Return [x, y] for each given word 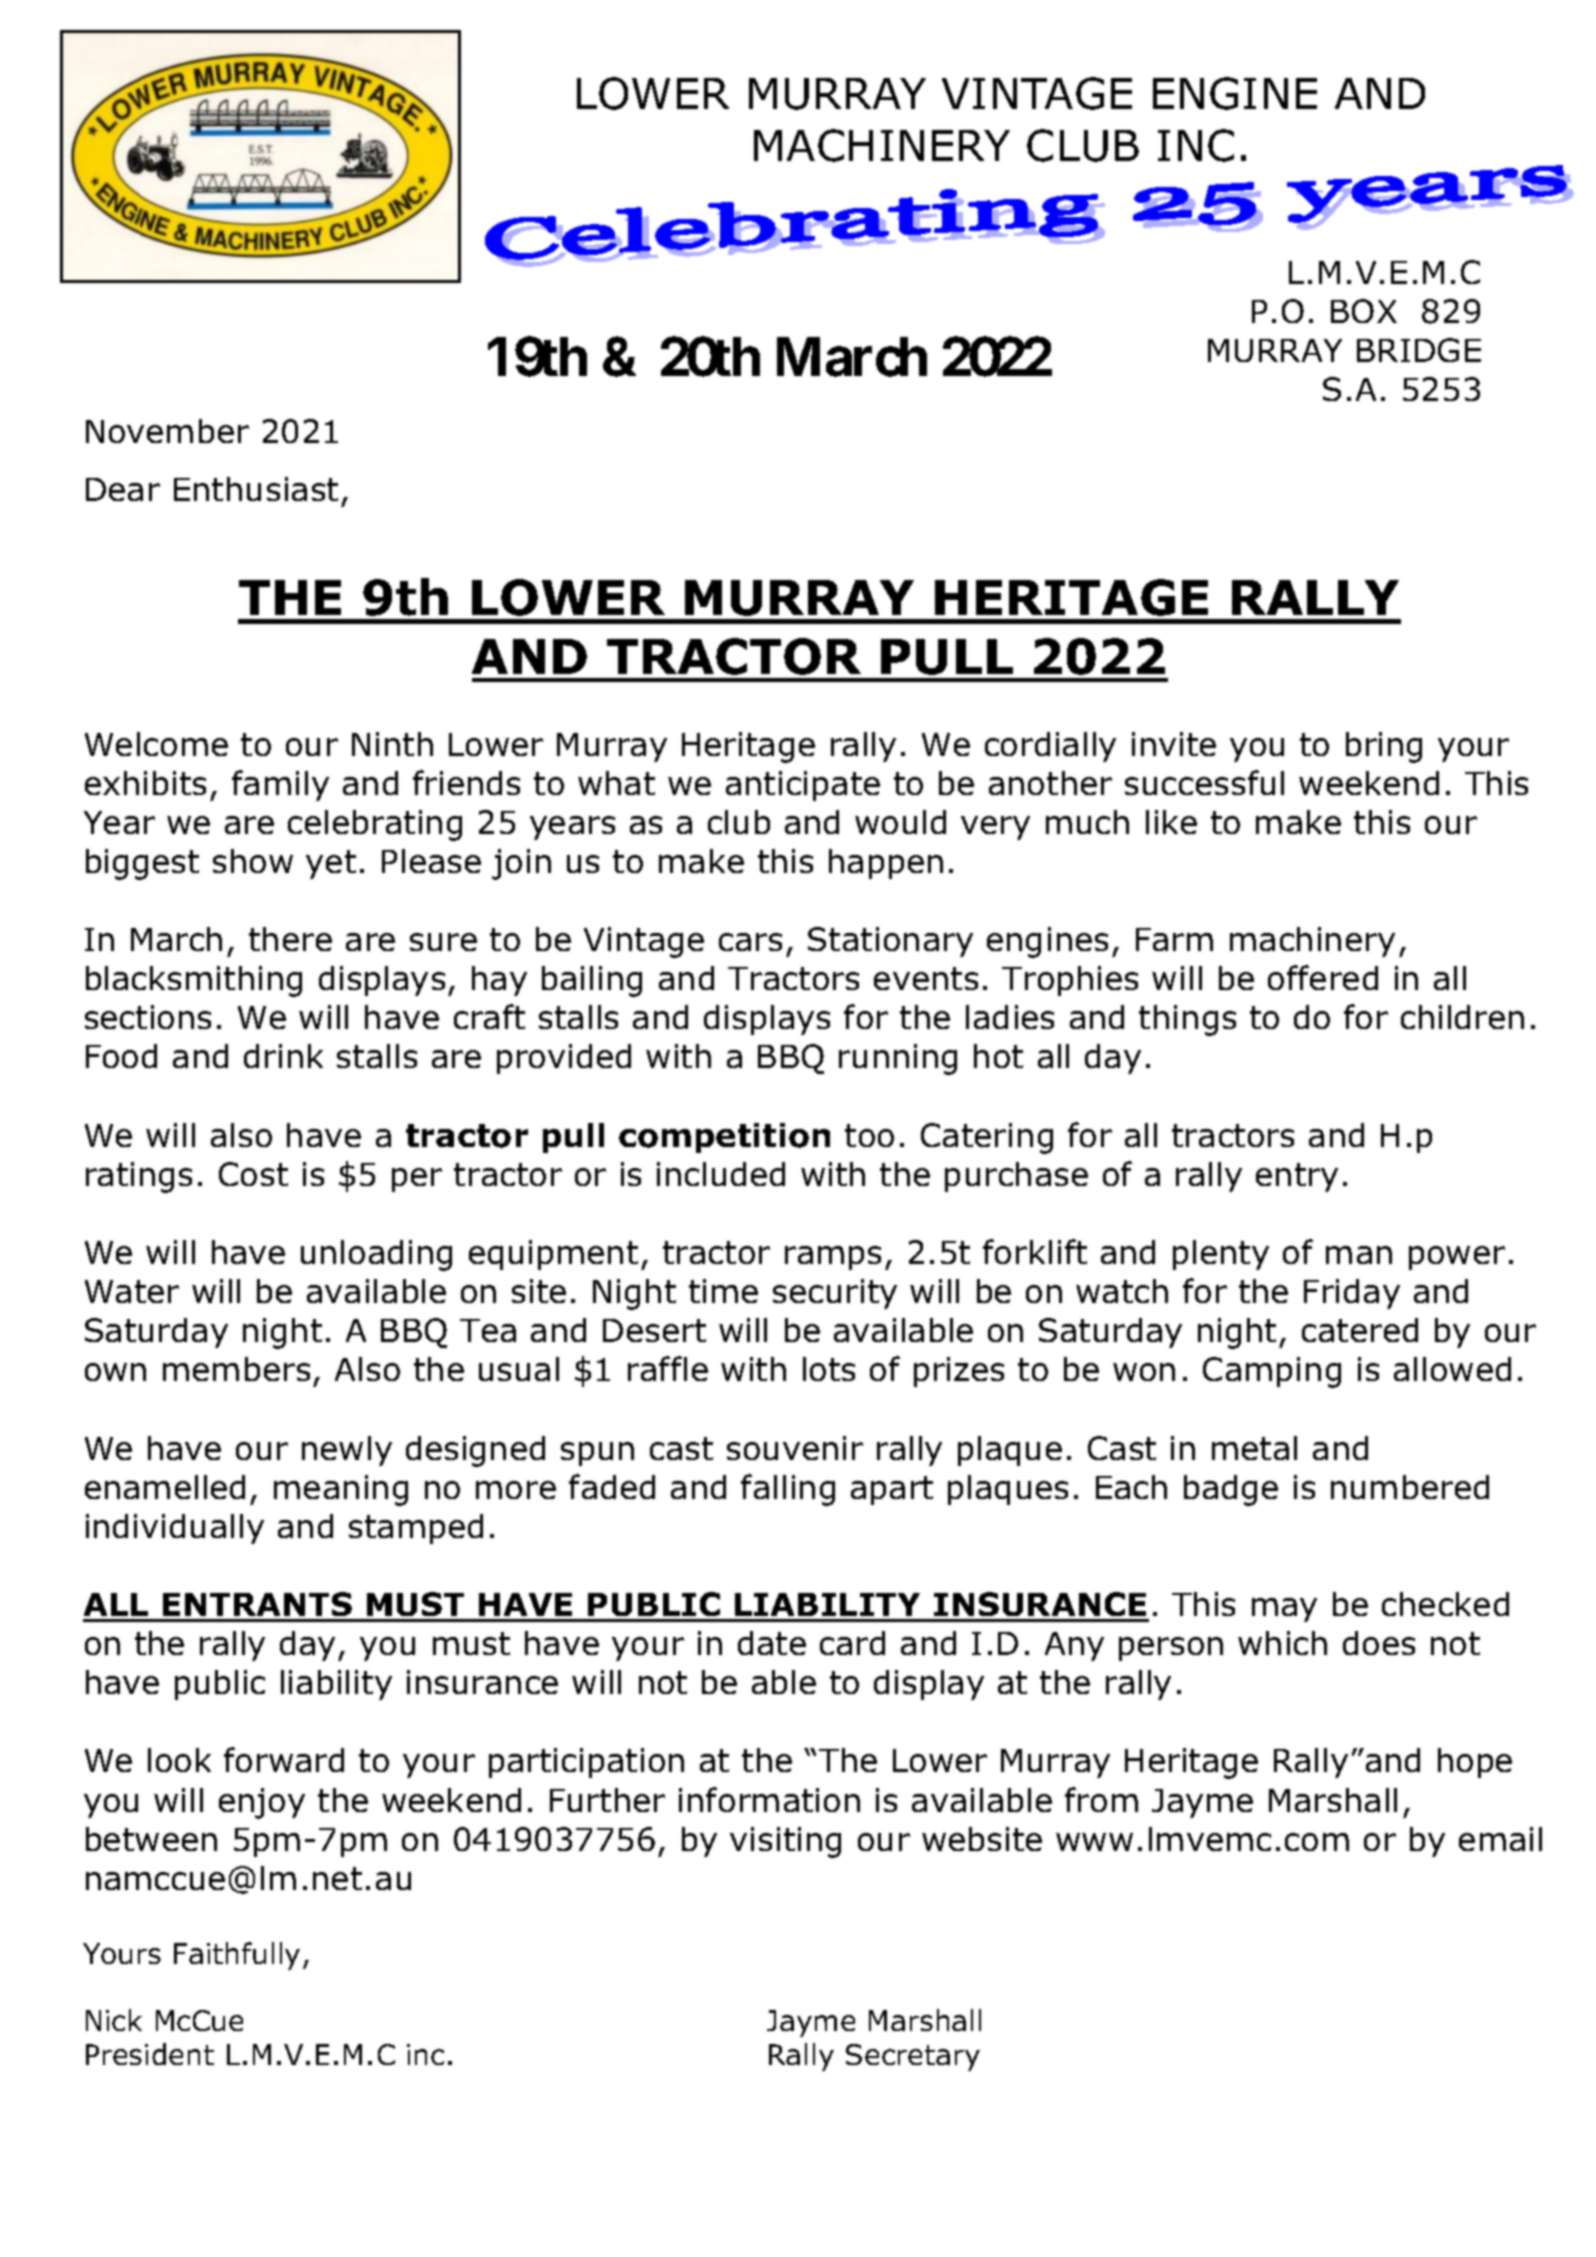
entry [1297, 1177]
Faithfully [237, 1956]
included [721, 1174]
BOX [1364, 311]
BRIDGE [1419, 350]
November [167, 431]
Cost [253, 1174]
